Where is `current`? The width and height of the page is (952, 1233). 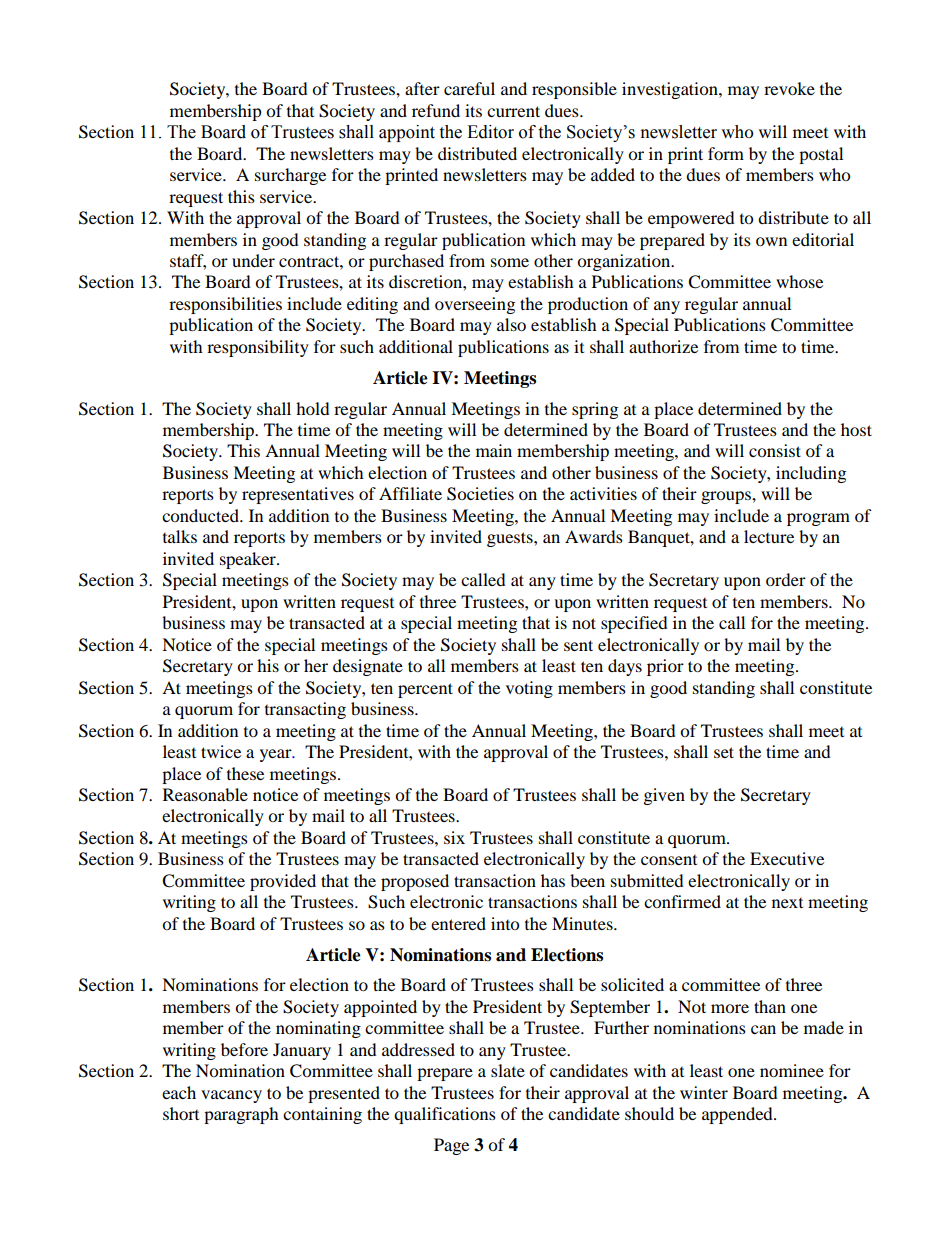
current is located at coordinates (513, 111).
